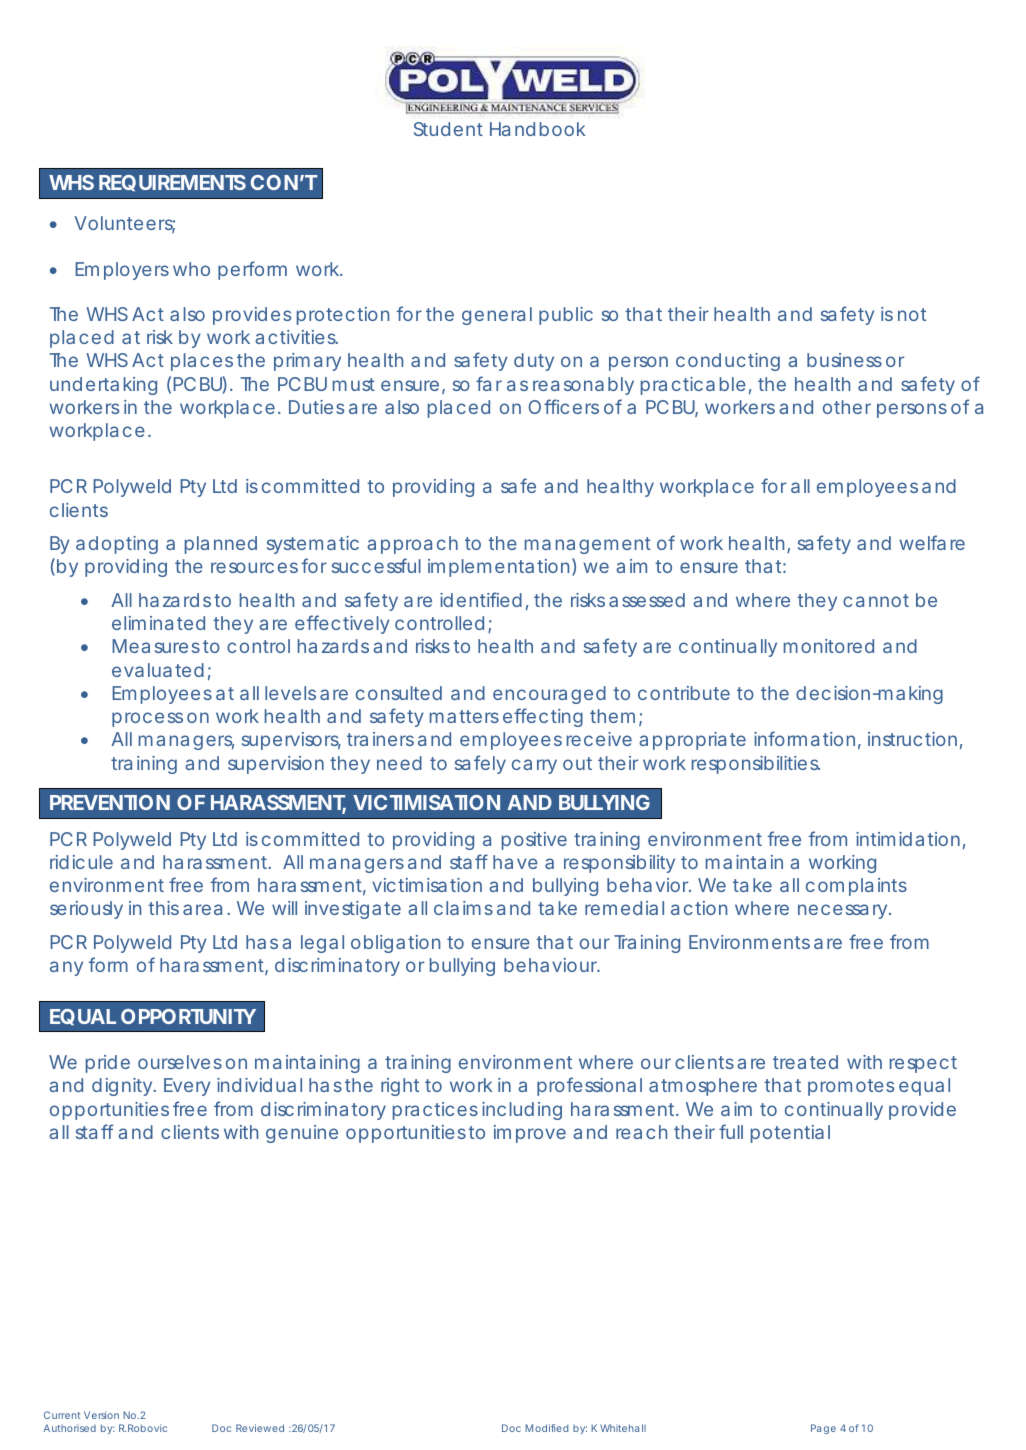 The width and height of the screenshot is (1026, 1450). I want to click on Modified, so click(546, 1428).
